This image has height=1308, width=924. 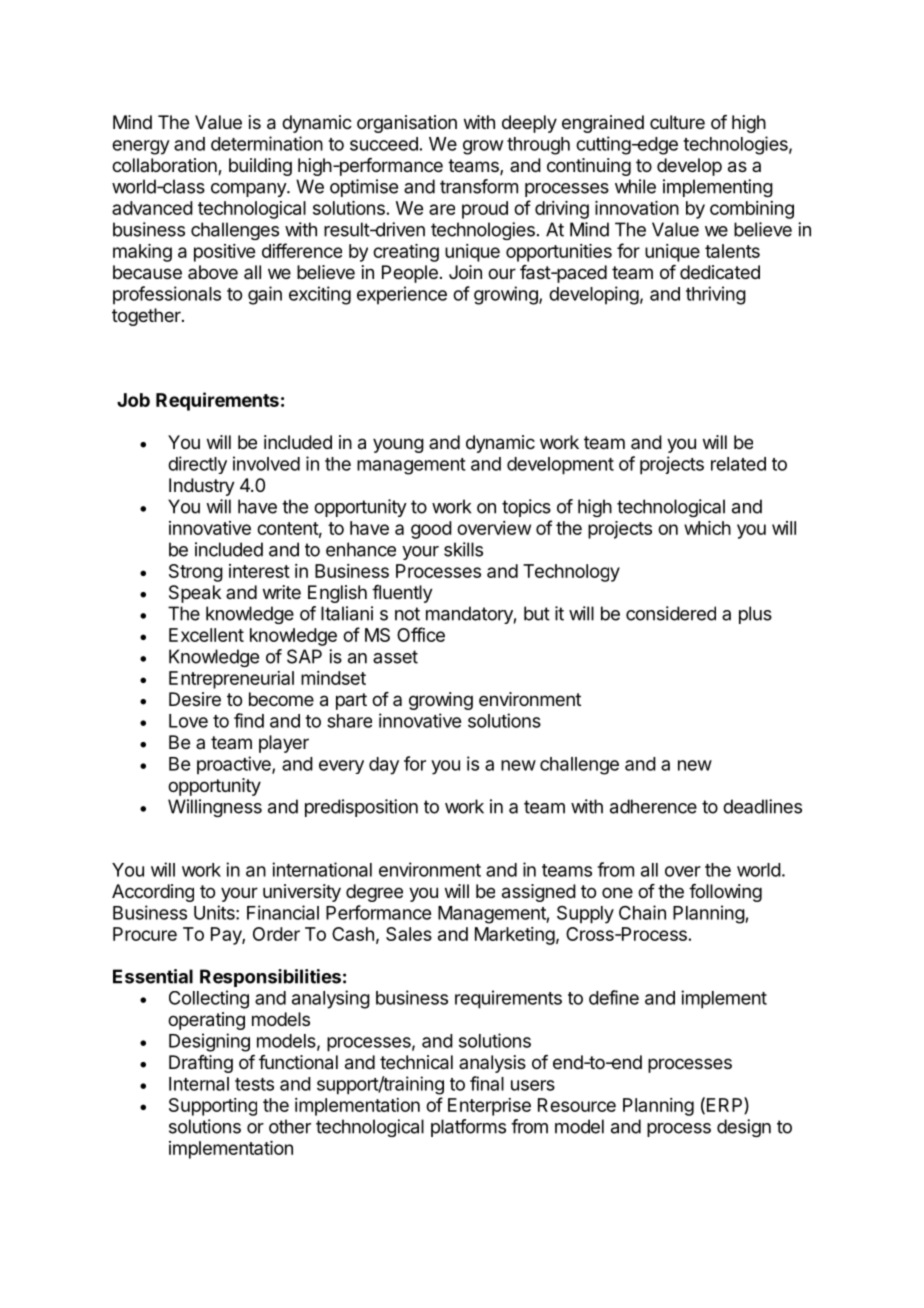 I want to click on culture, so click(x=677, y=122).
